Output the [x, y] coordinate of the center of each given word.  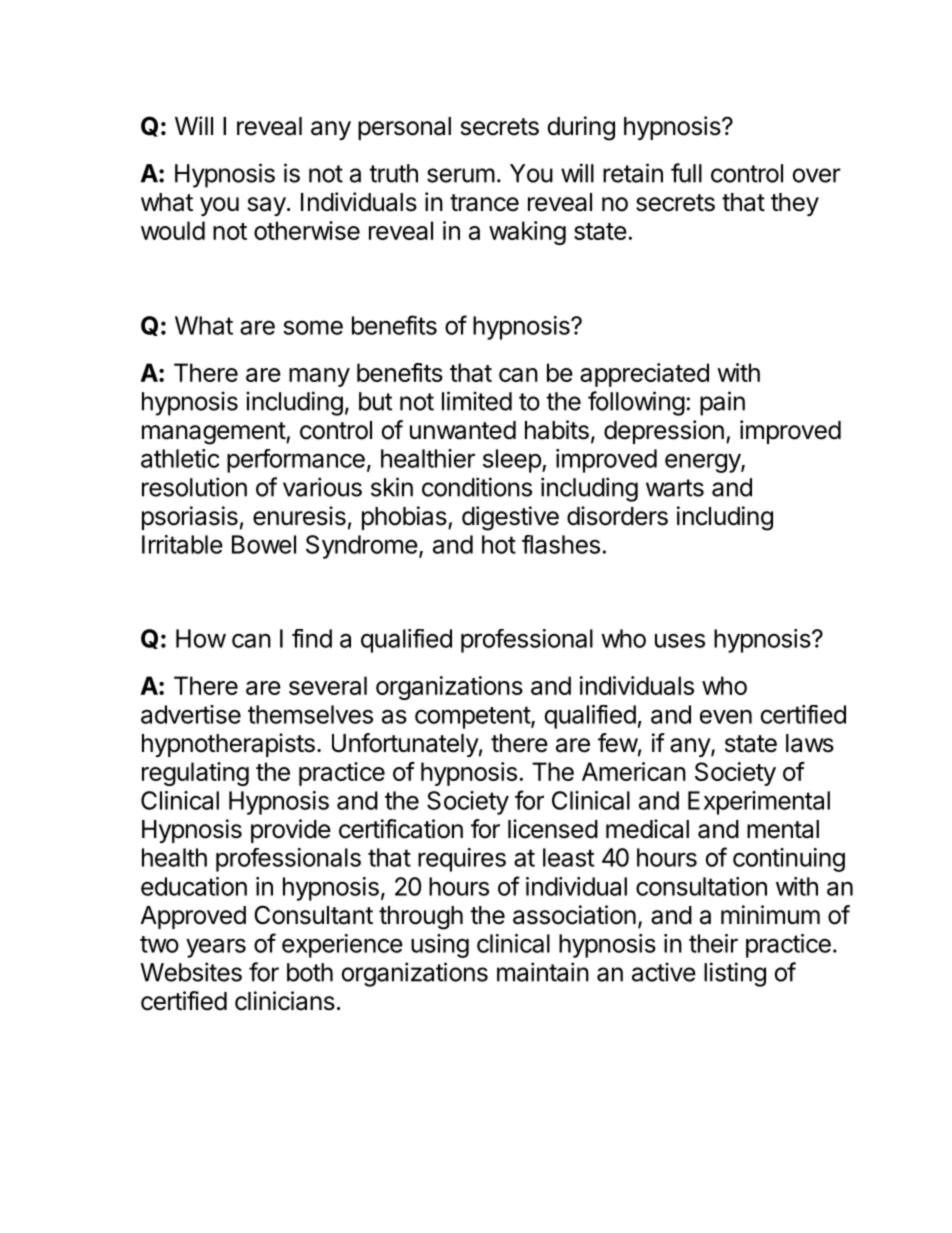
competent [473, 717]
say [267, 206]
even [726, 716]
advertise [191, 714]
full [686, 173]
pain [722, 403]
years [216, 948]
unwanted [463, 430]
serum [461, 175]
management [214, 433]
